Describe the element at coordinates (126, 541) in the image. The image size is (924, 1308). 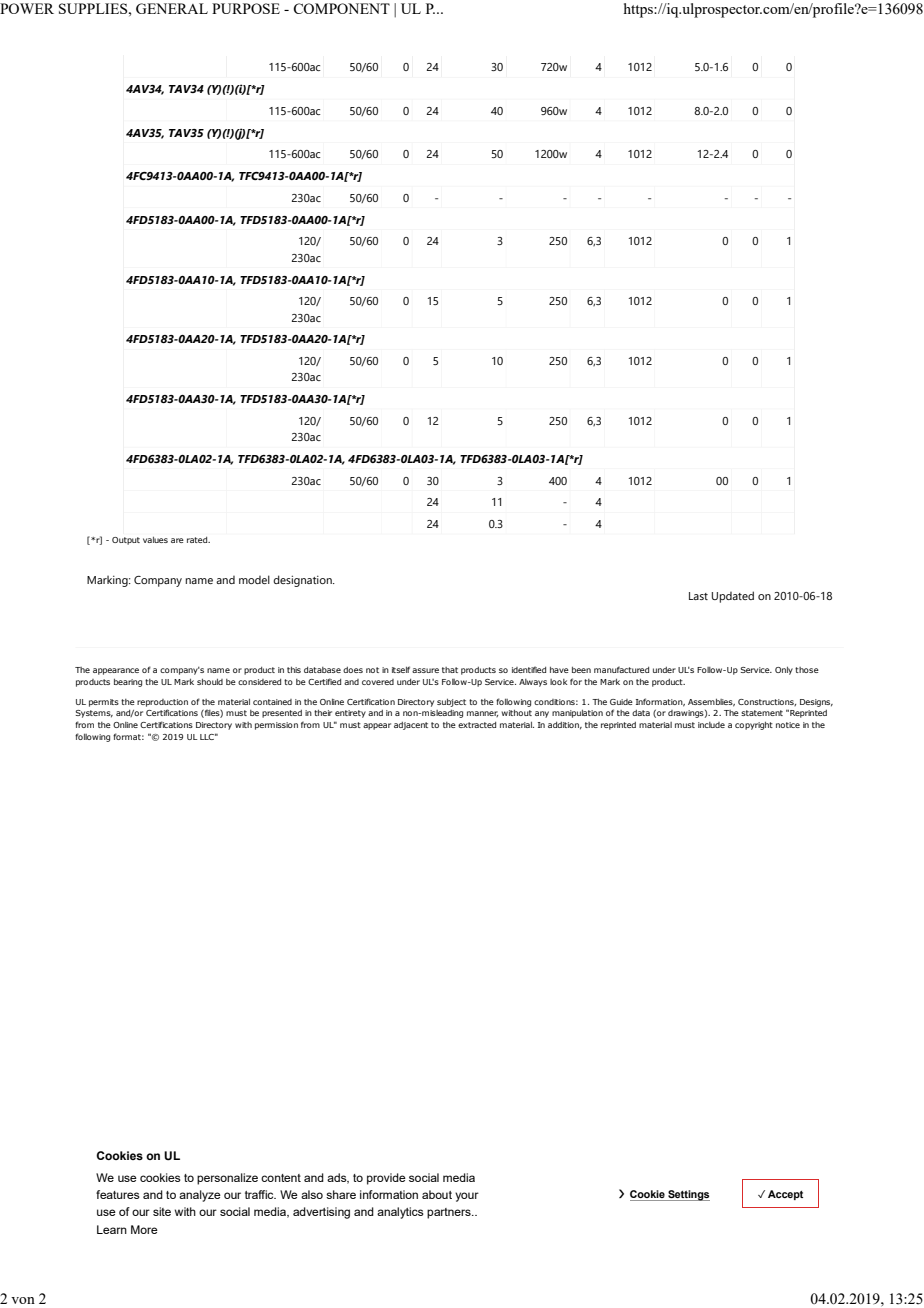
I see `Output` at that location.
